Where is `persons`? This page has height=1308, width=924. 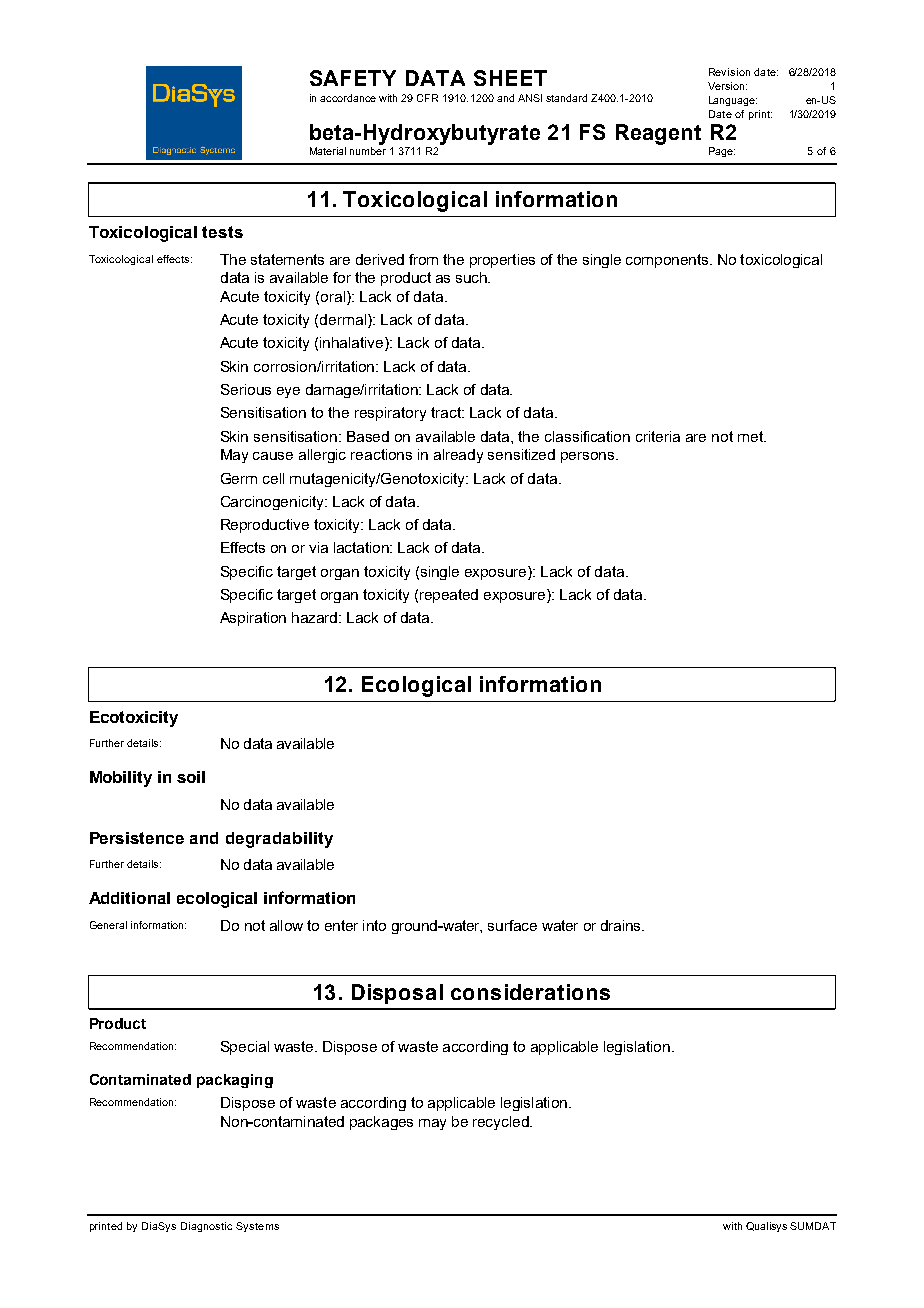
persons is located at coordinates (589, 457).
